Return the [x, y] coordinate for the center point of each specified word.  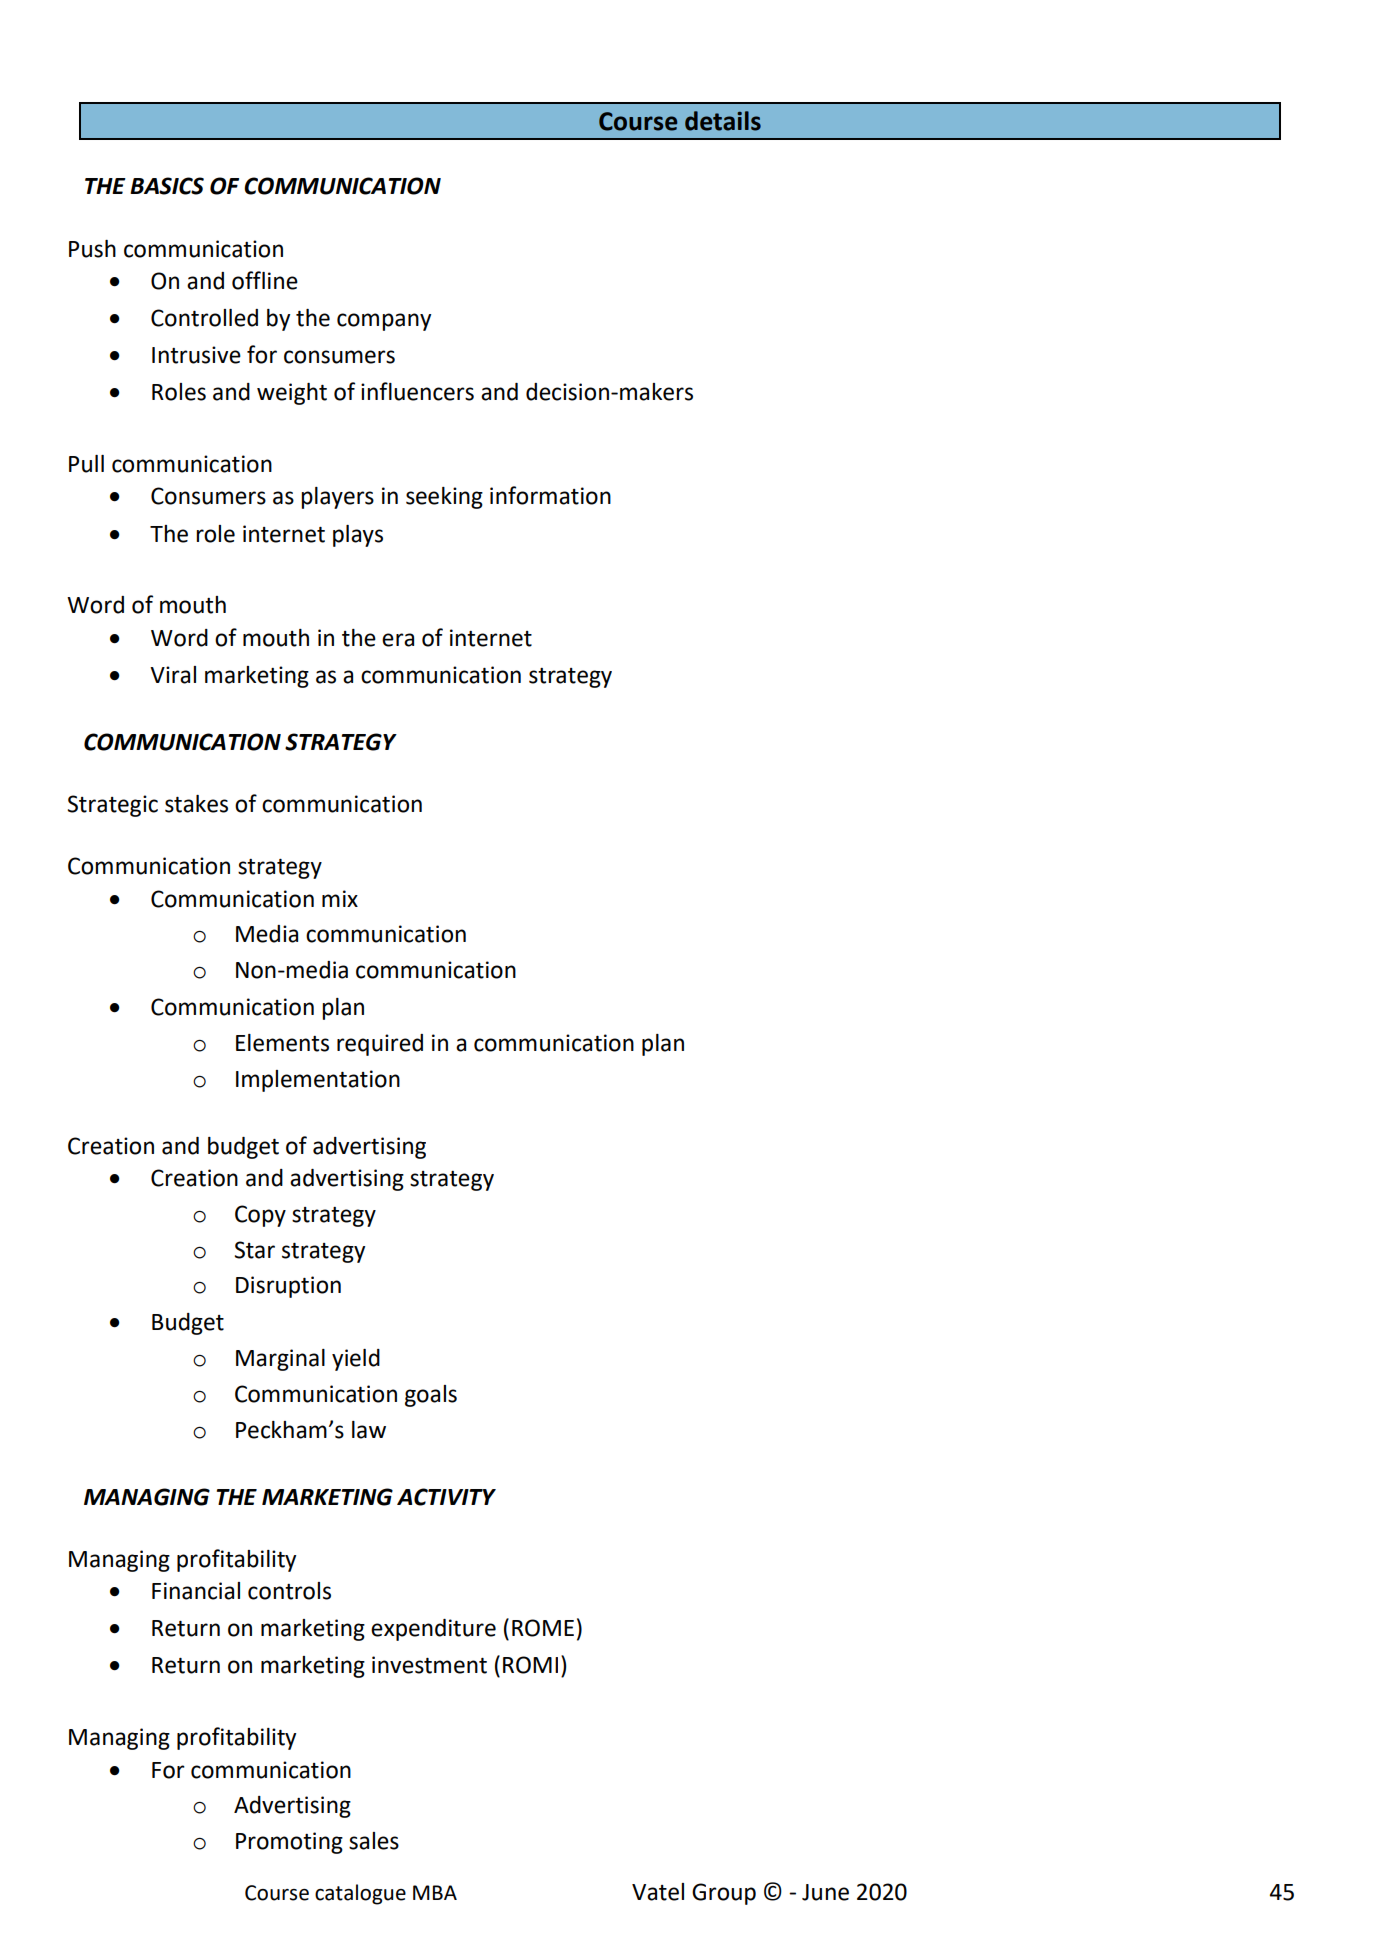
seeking [444, 498]
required [380, 1045]
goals [431, 1396]
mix [340, 898]
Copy [260, 1216]
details [723, 121]
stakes [196, 804]
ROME [543, 1628]
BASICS [167, 186]
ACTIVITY [446, 1497]
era [398, 640]
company [384, 322]
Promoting [289, 1843]
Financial [196, 1591]
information [550, 495]
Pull [86, 464]
